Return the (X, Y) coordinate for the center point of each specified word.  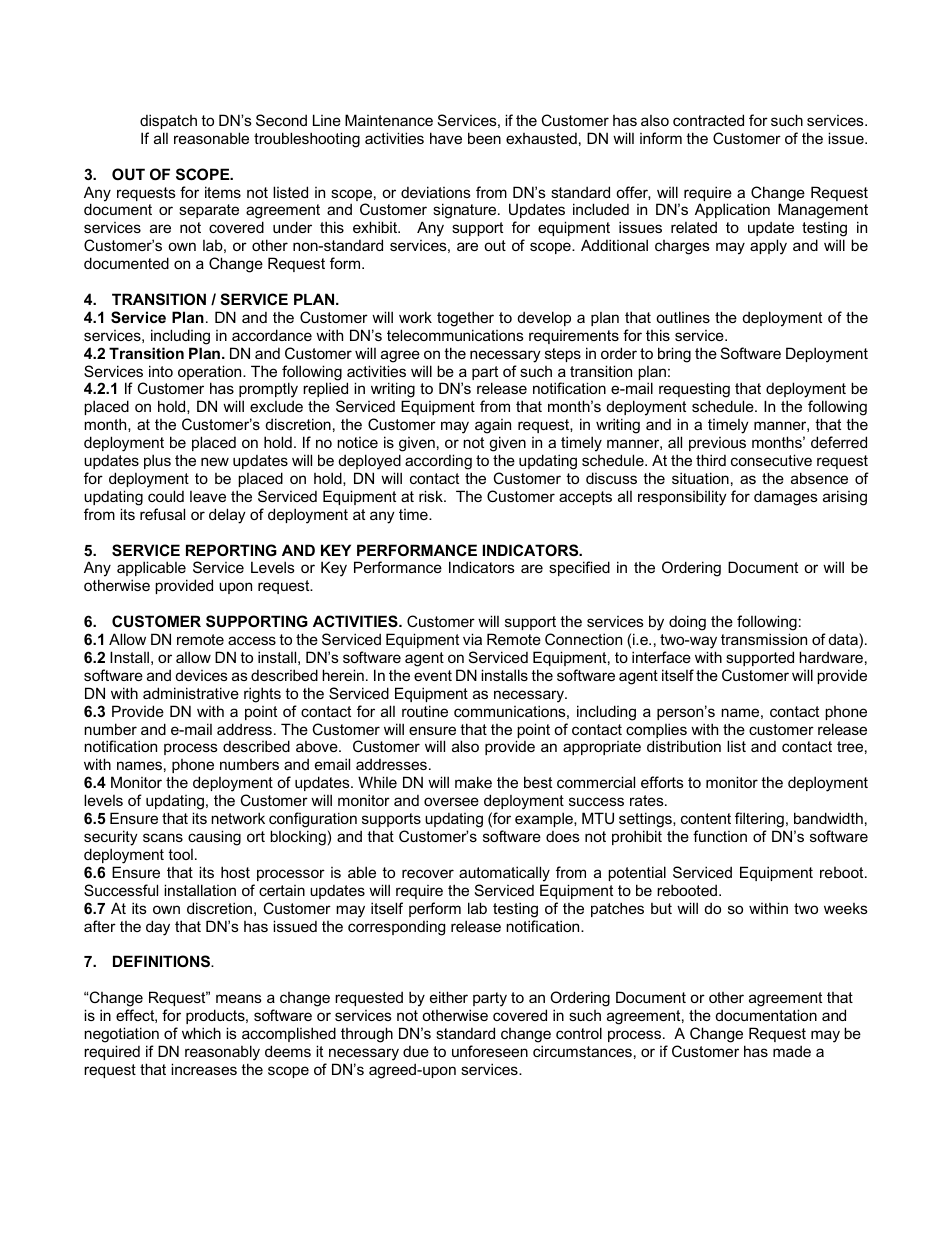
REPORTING (231, 550)
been (484, 138)
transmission (764, 639)
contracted (708, 120)
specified (579, 568)
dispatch (168, 121)
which (201, 1033)
